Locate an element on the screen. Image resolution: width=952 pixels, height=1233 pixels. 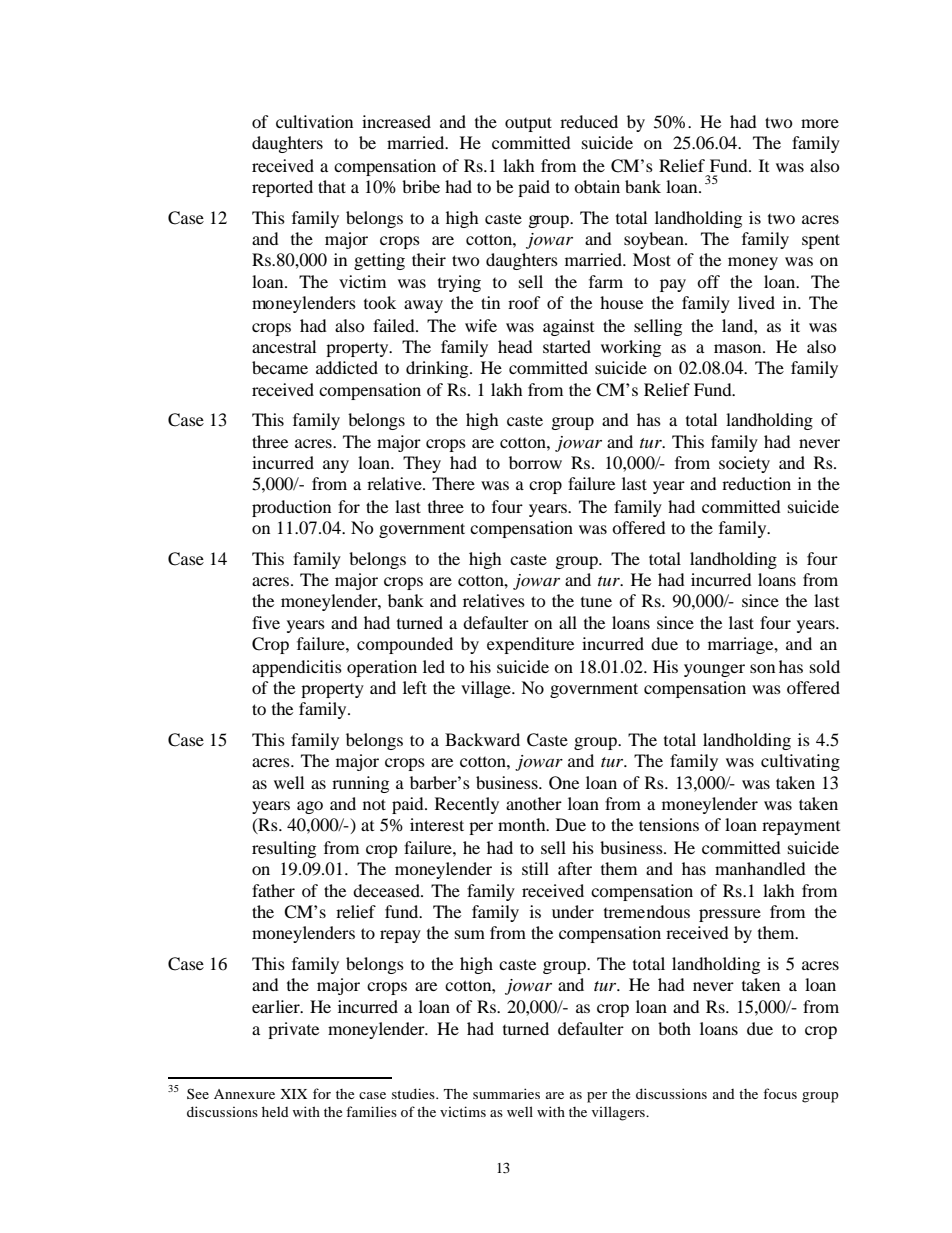
XIX is located at coordinates (293, 1094).
